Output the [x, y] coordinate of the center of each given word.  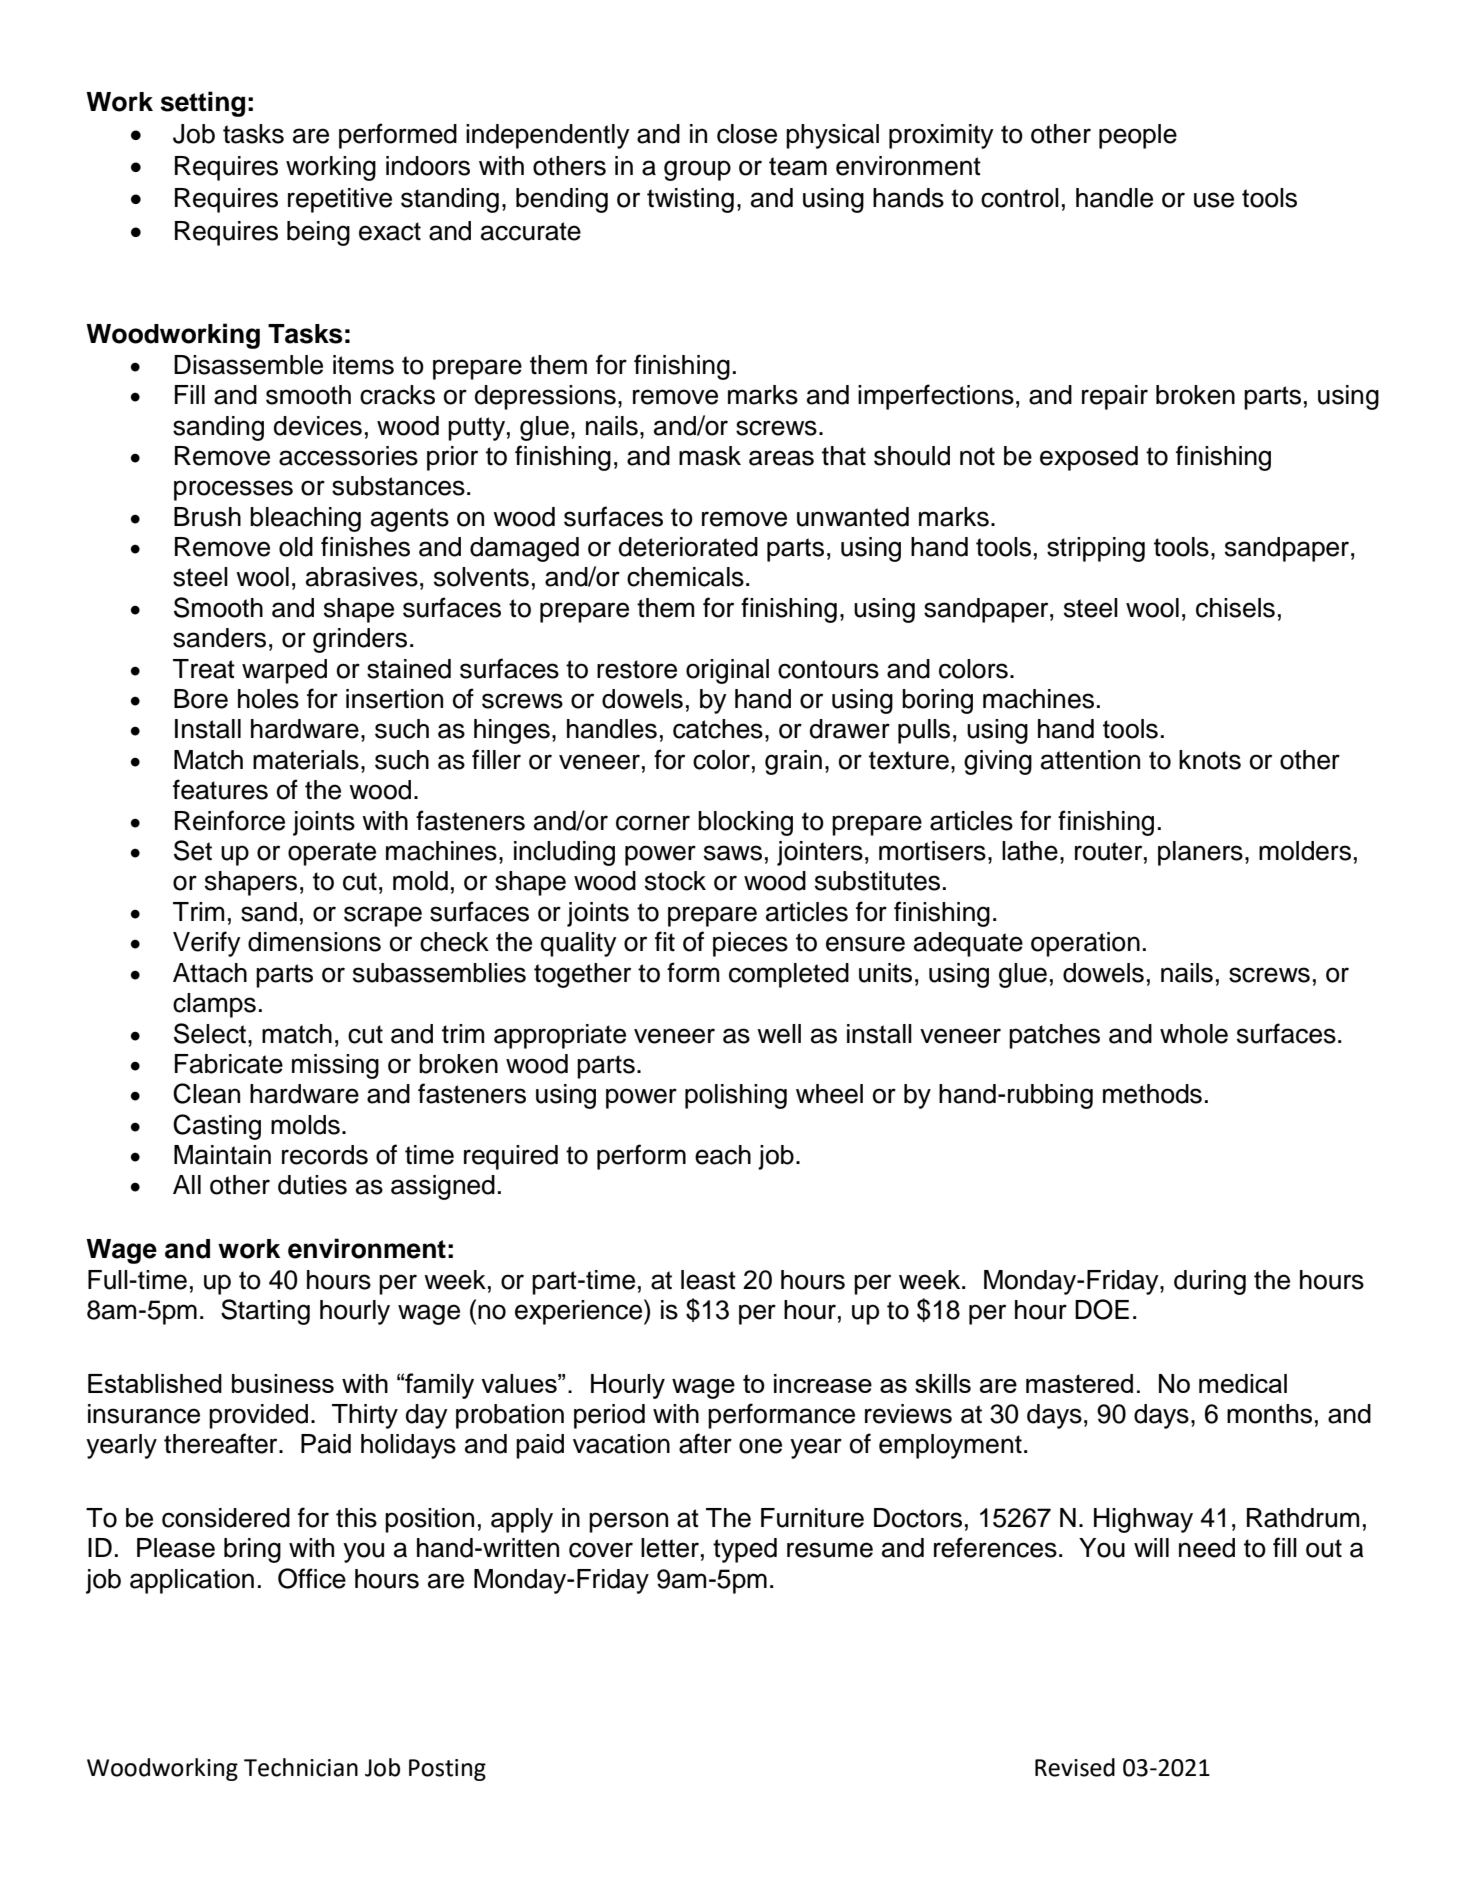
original [727, 671]
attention [1090, 760]
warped [284, 671]
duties [312, 1185]
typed [745, 1550]
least [708, 1280]
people [1138, 136]
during [1210, 1282]
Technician [301, 1767]
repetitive [340, 200]
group [697, 170]
